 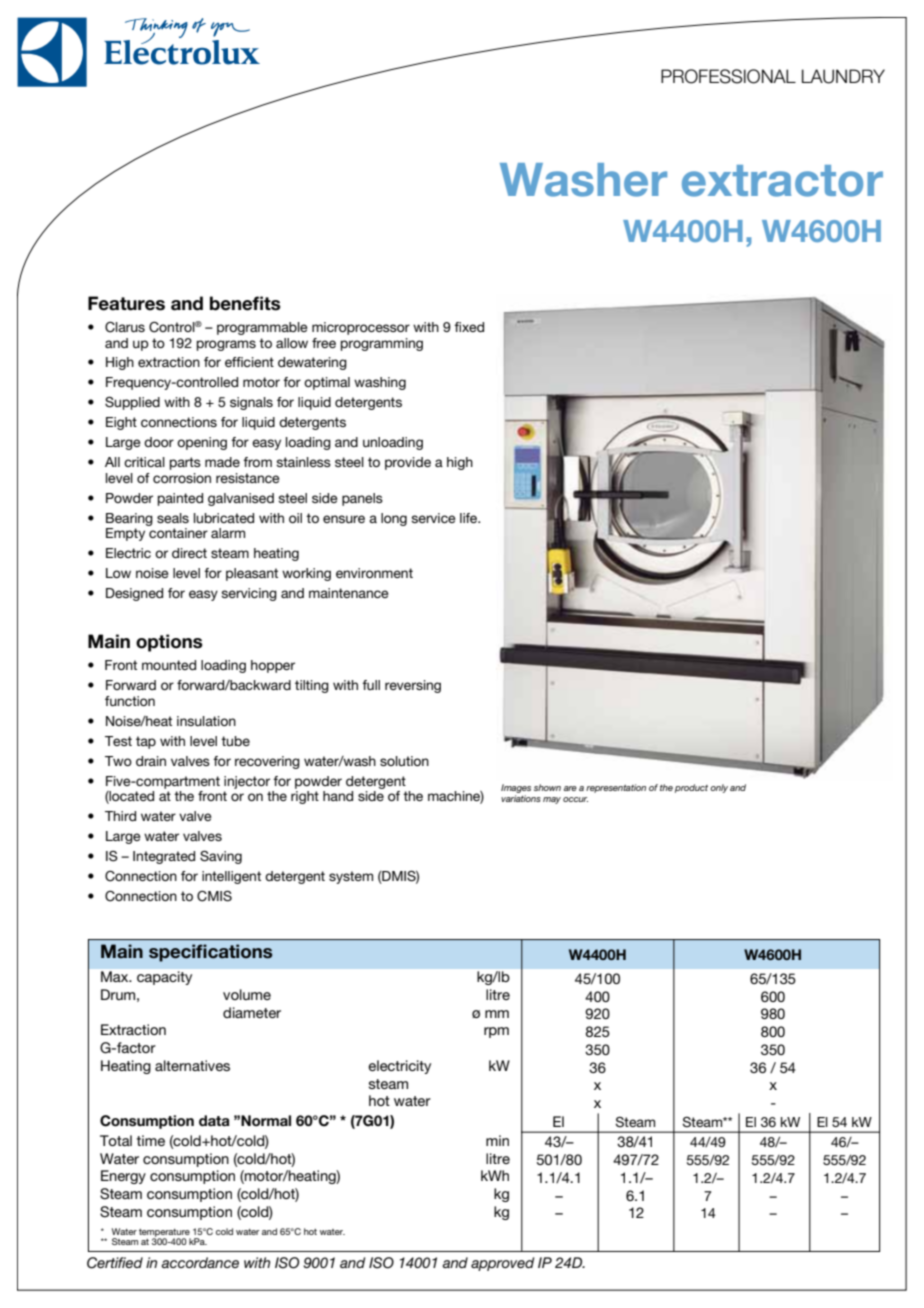 What do you see at coordinates (247, 782) in the screenshot?
I see `injector` at bounding box center [247, 782].
